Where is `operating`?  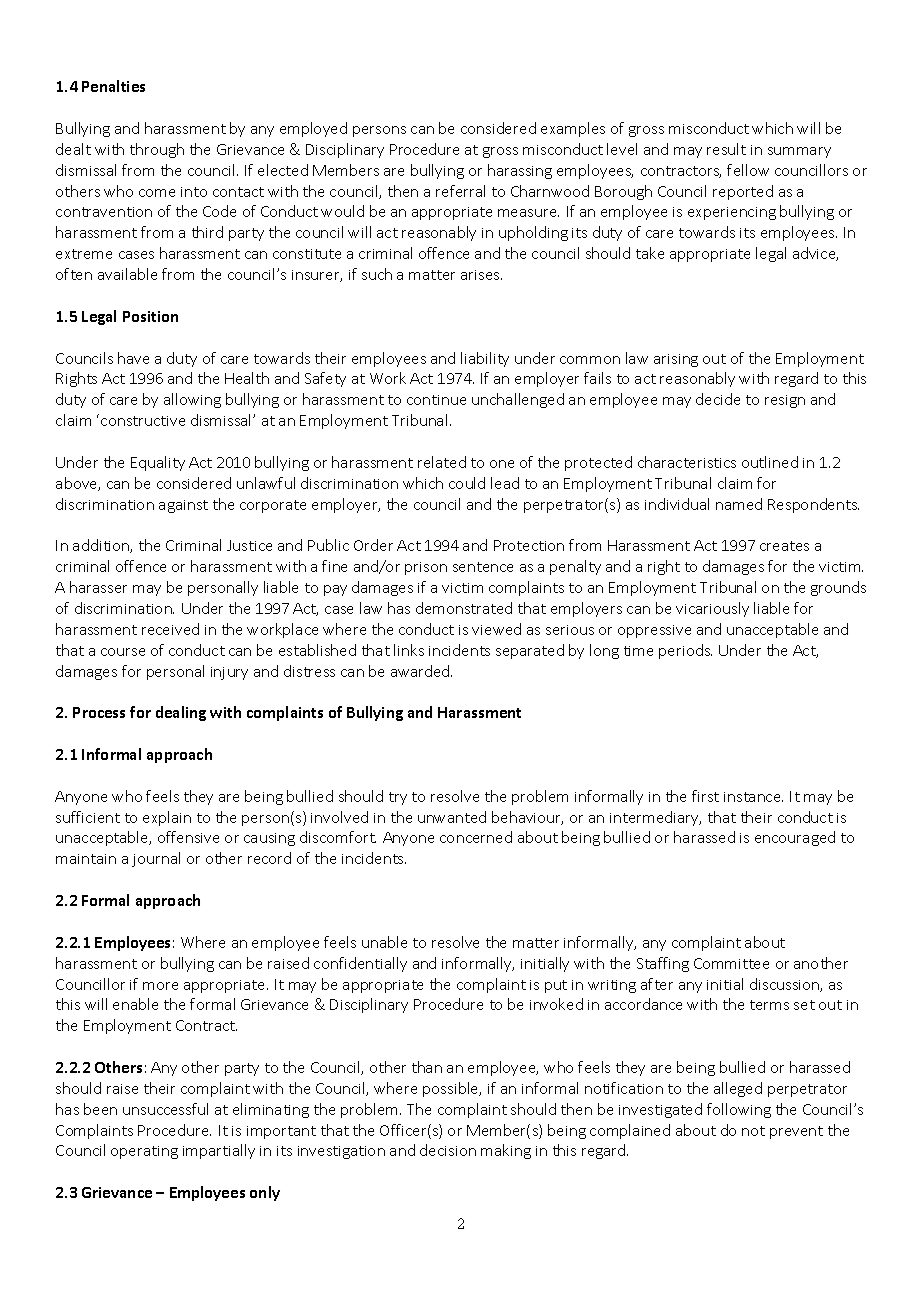 operating is located at coordinates (144, 1152).
